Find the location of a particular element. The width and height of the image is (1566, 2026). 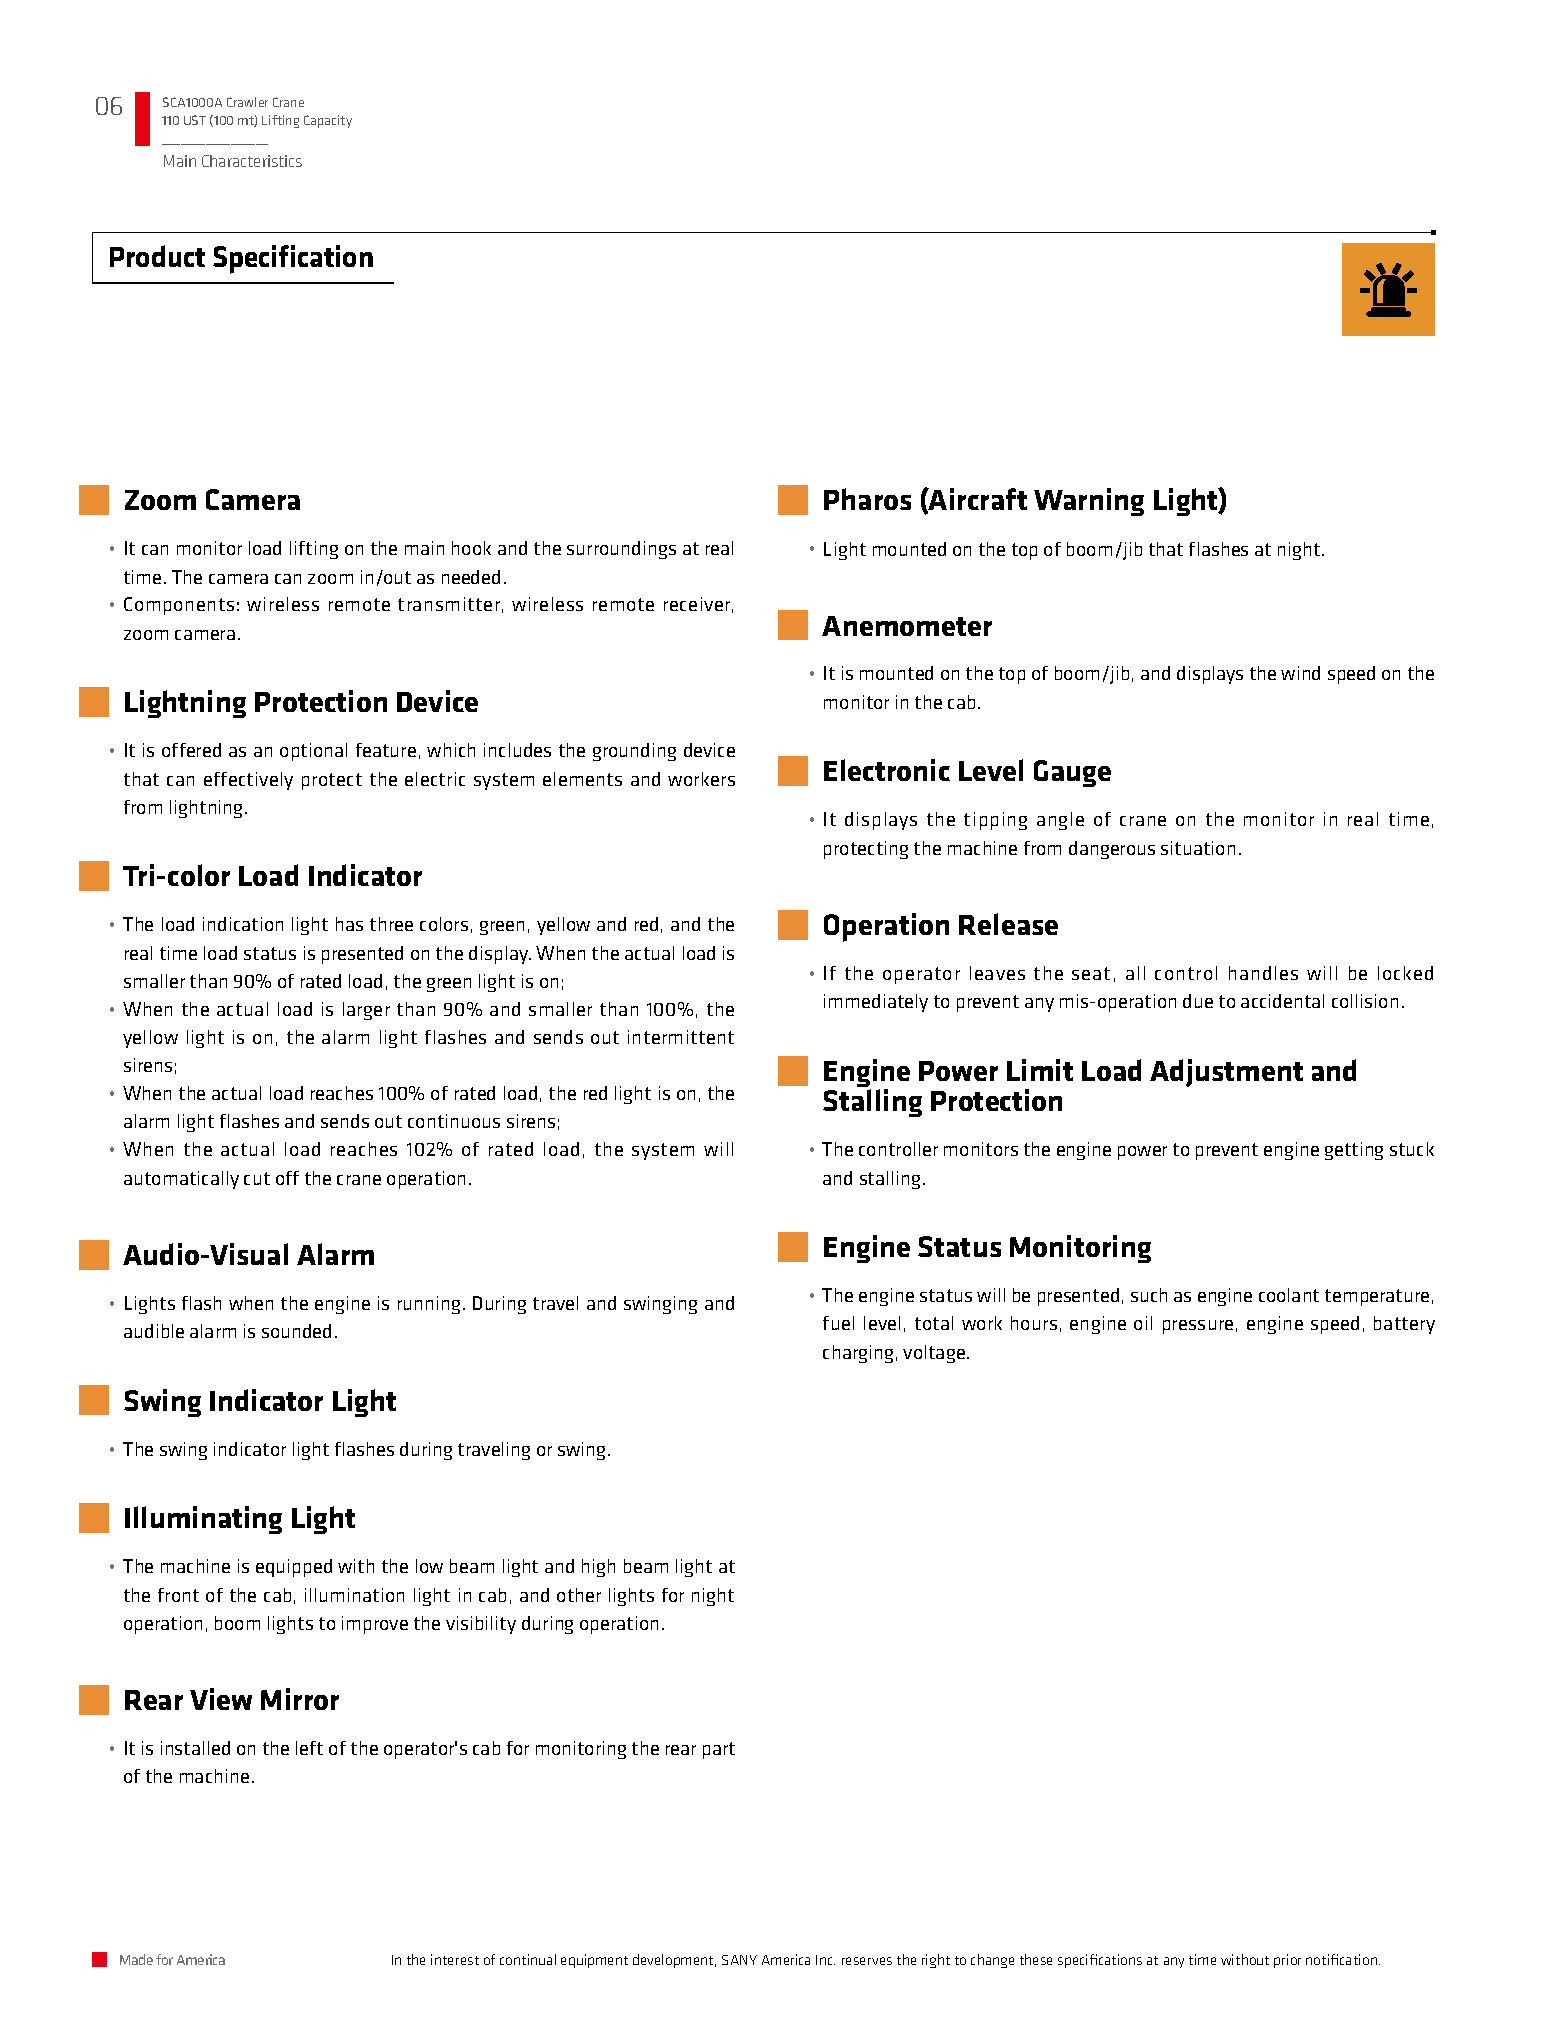

Components is located at coordinates (179, 606).
